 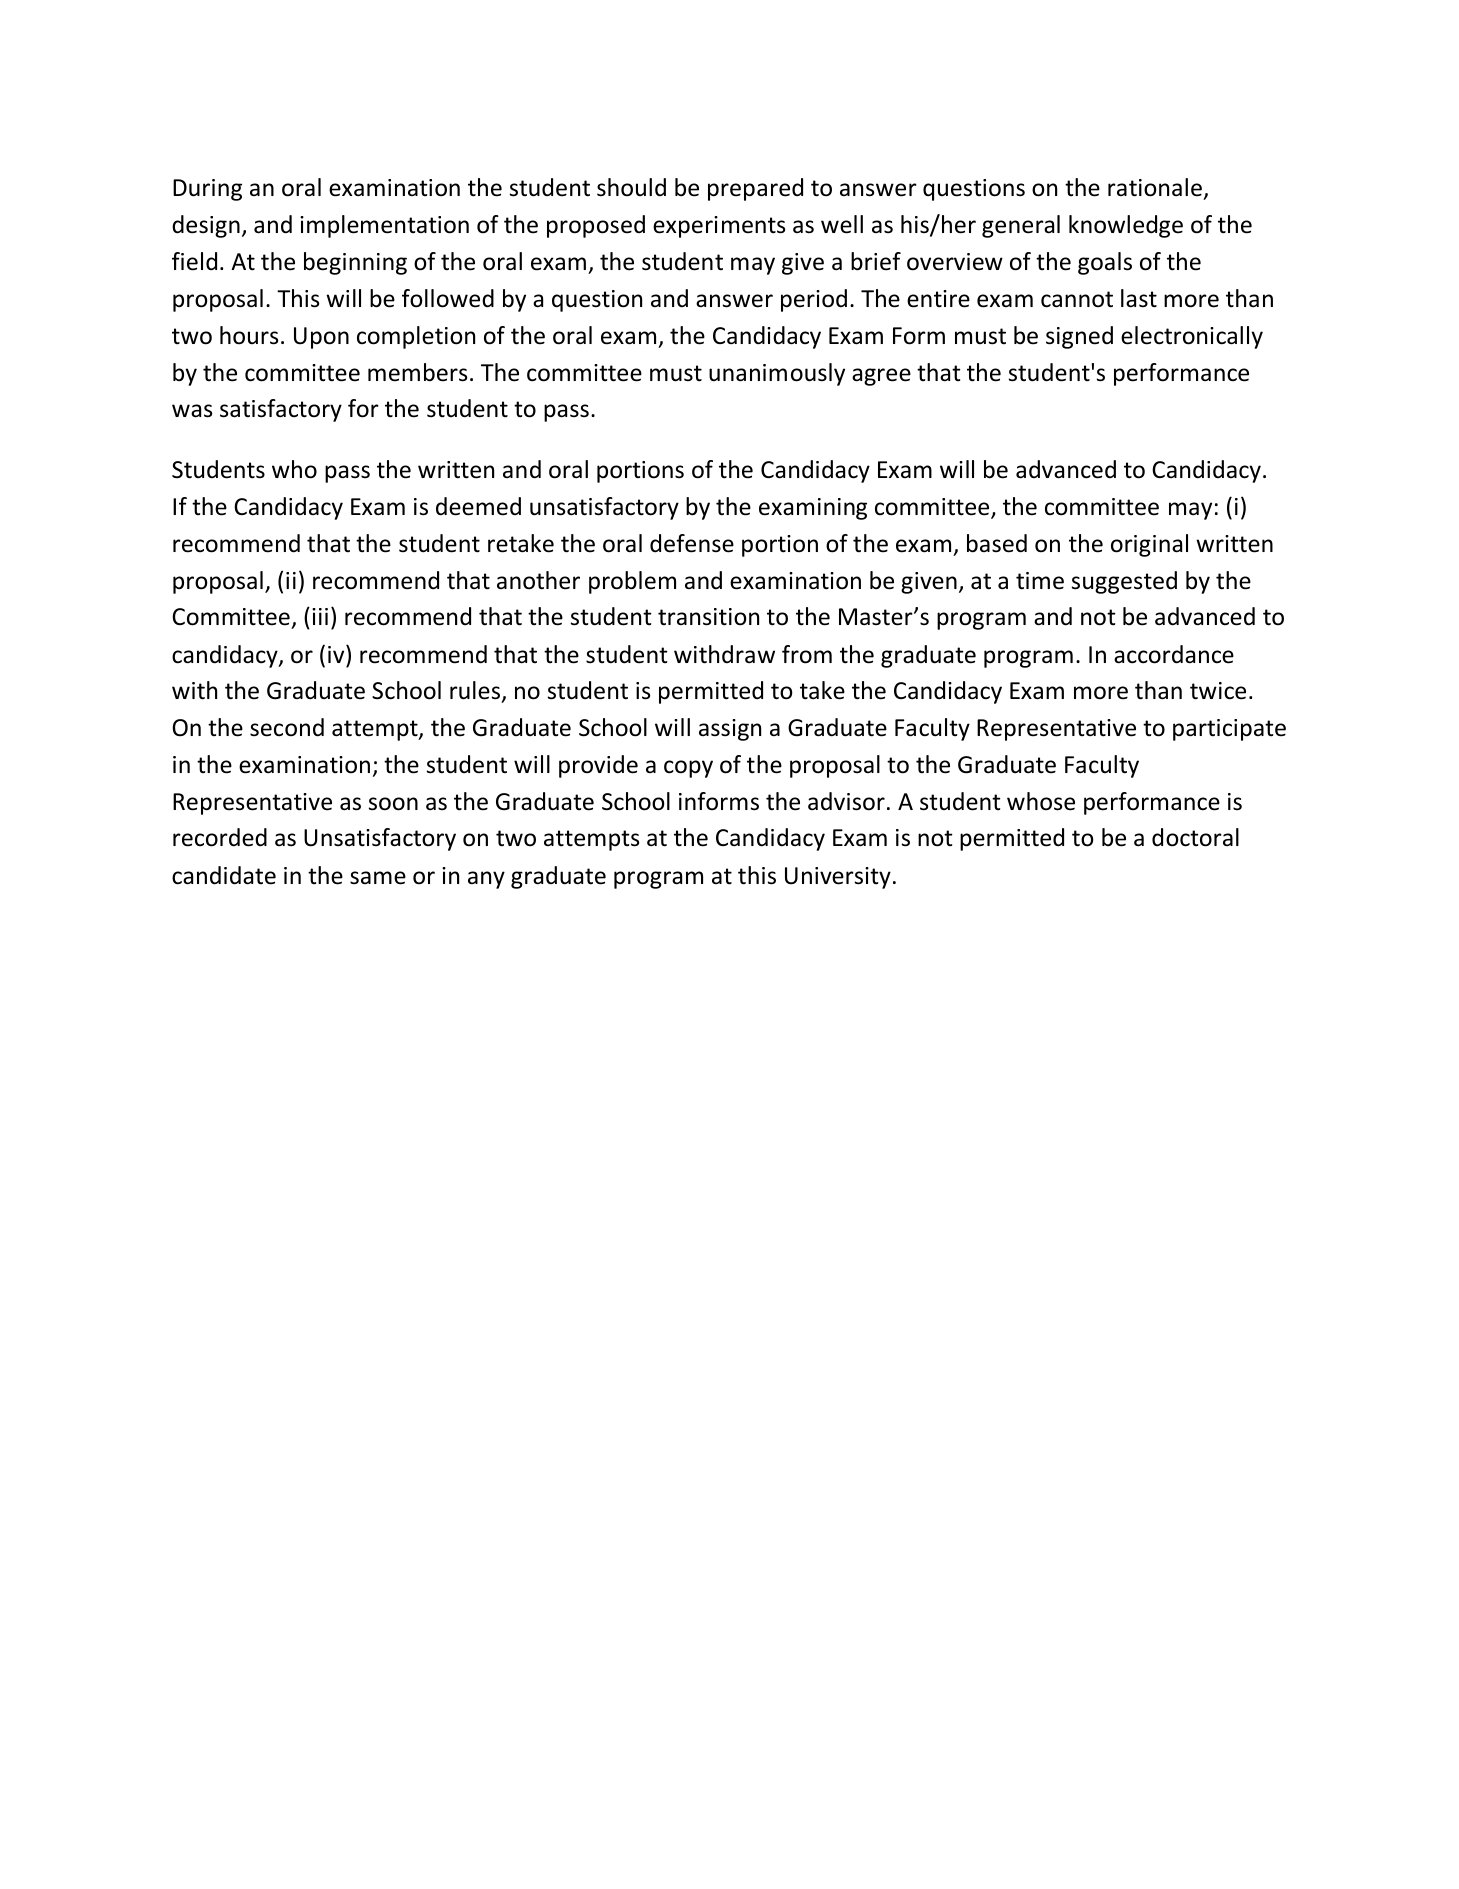 I want to click on signed, so click(x=1079, y=337).
